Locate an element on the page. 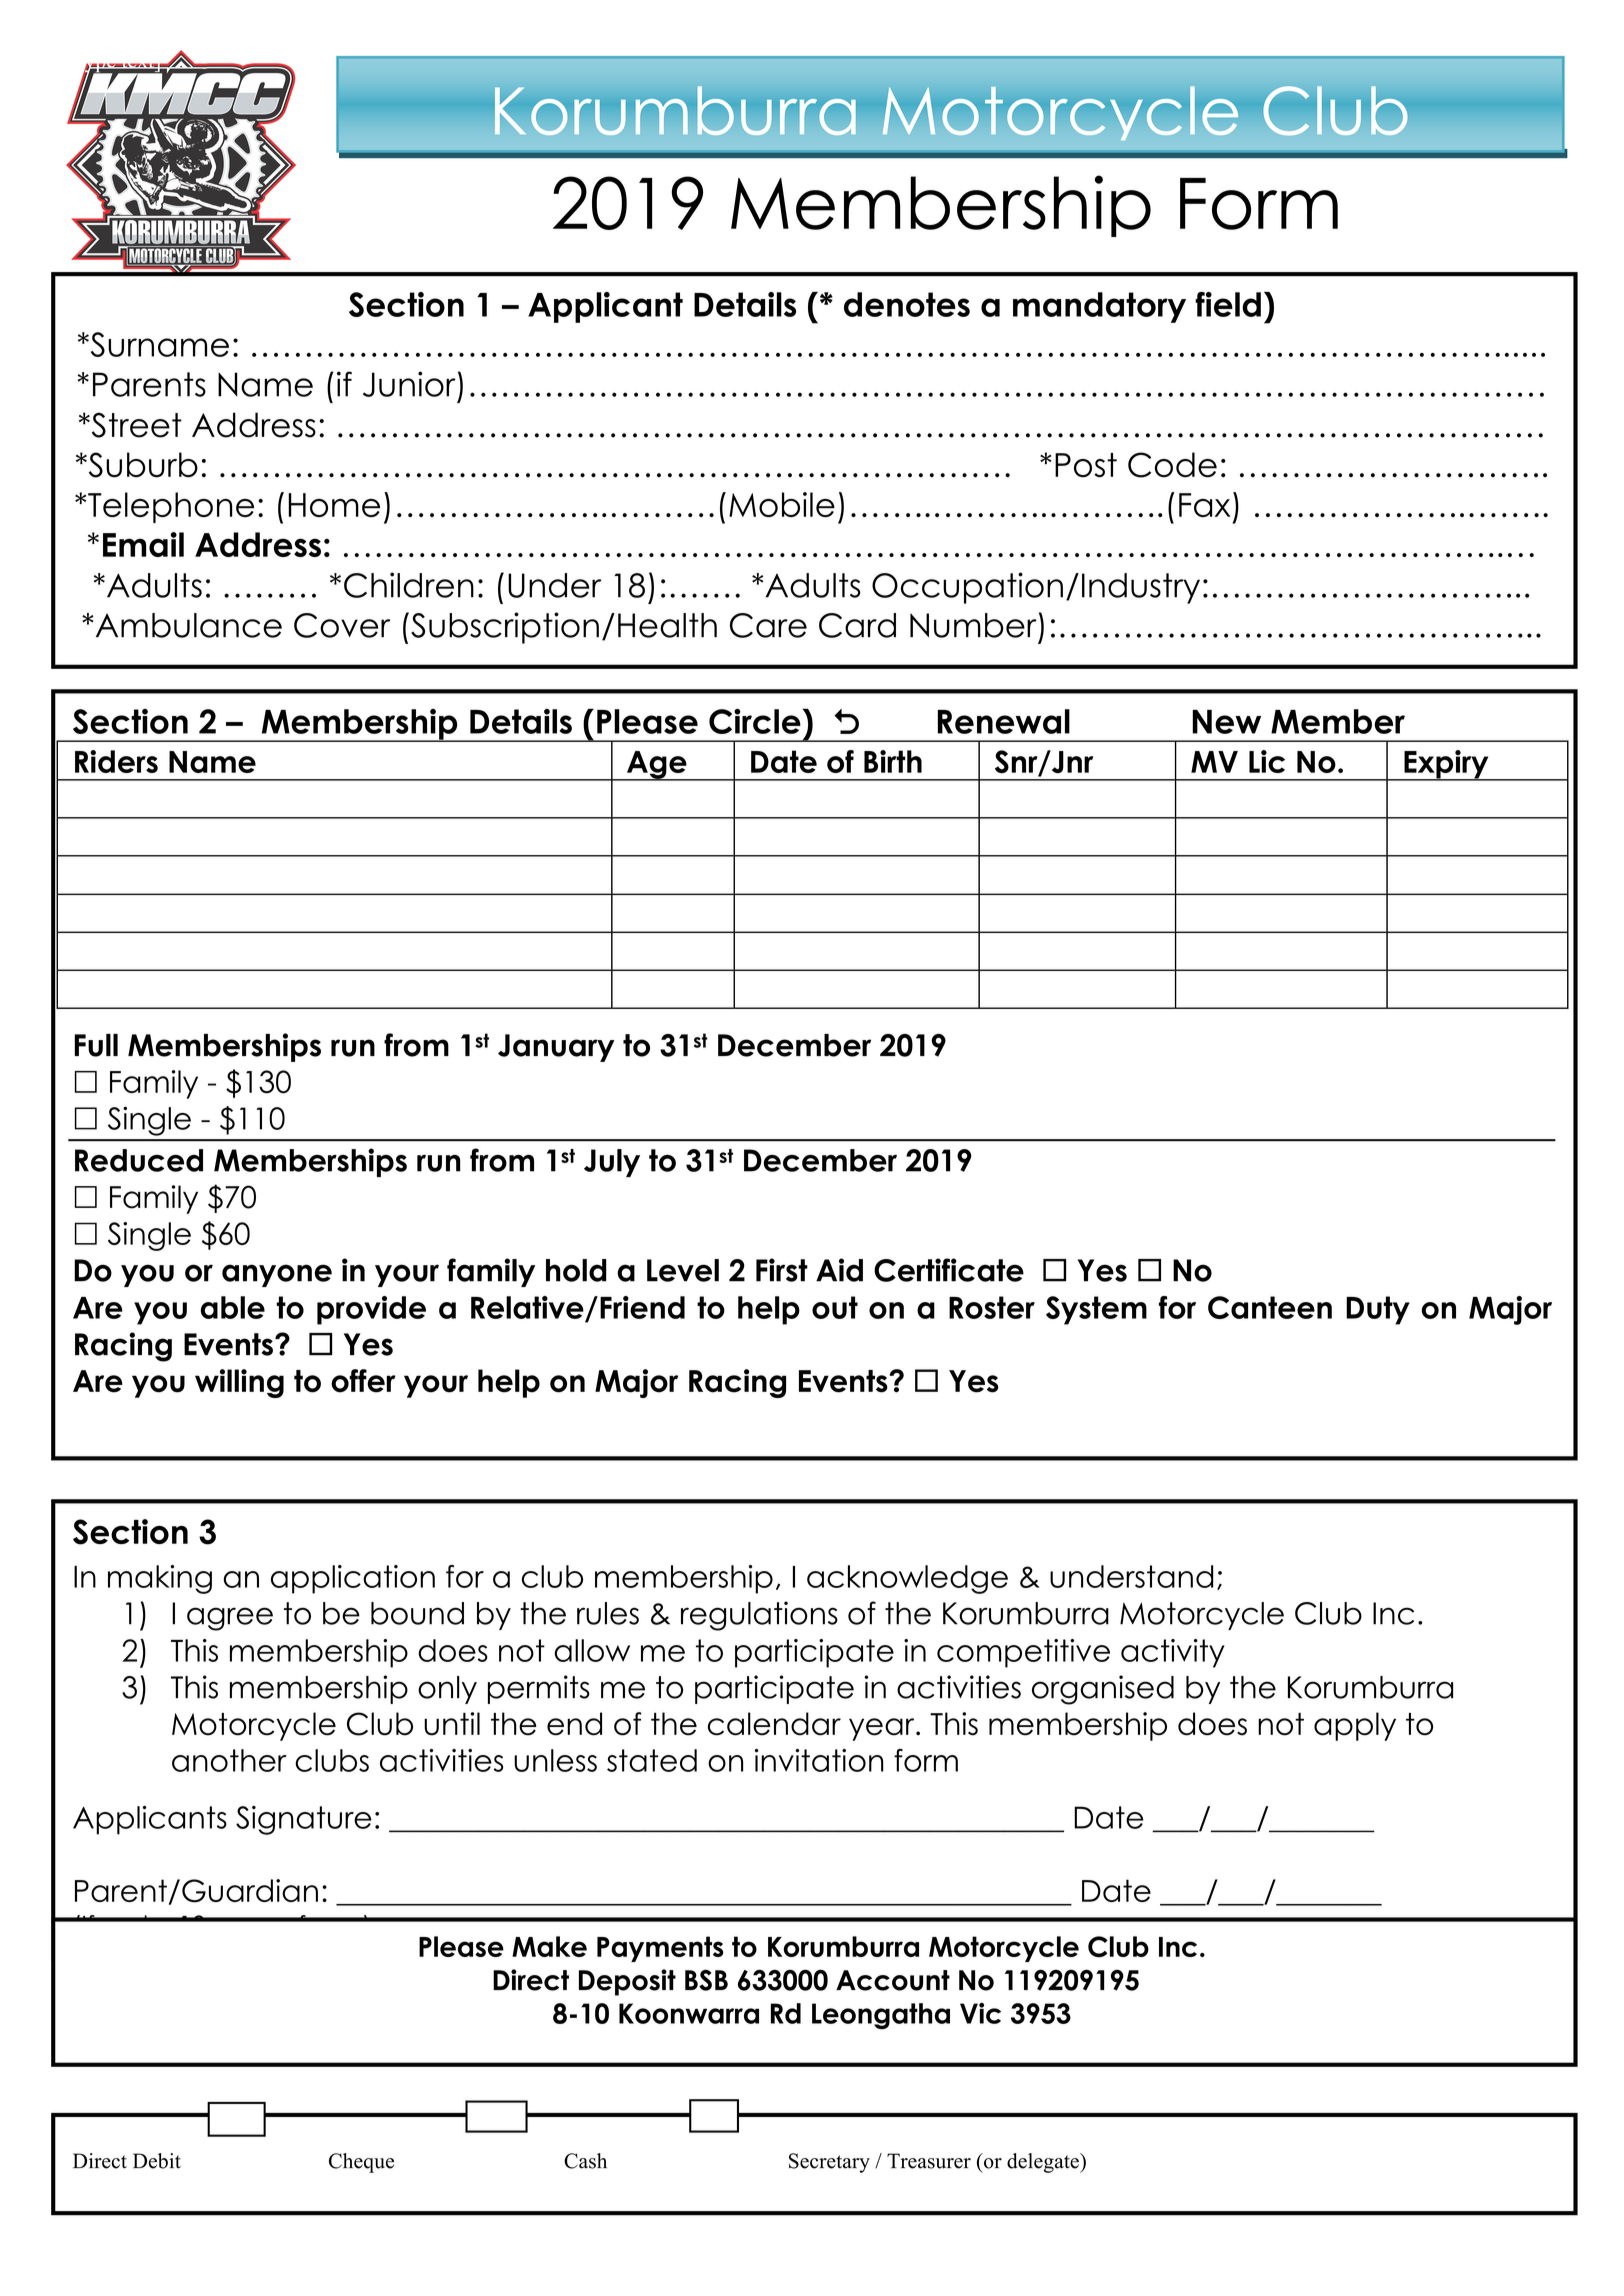 The height and width of the document is (2296, 1624). Street is located at coordinates (135, 425).
